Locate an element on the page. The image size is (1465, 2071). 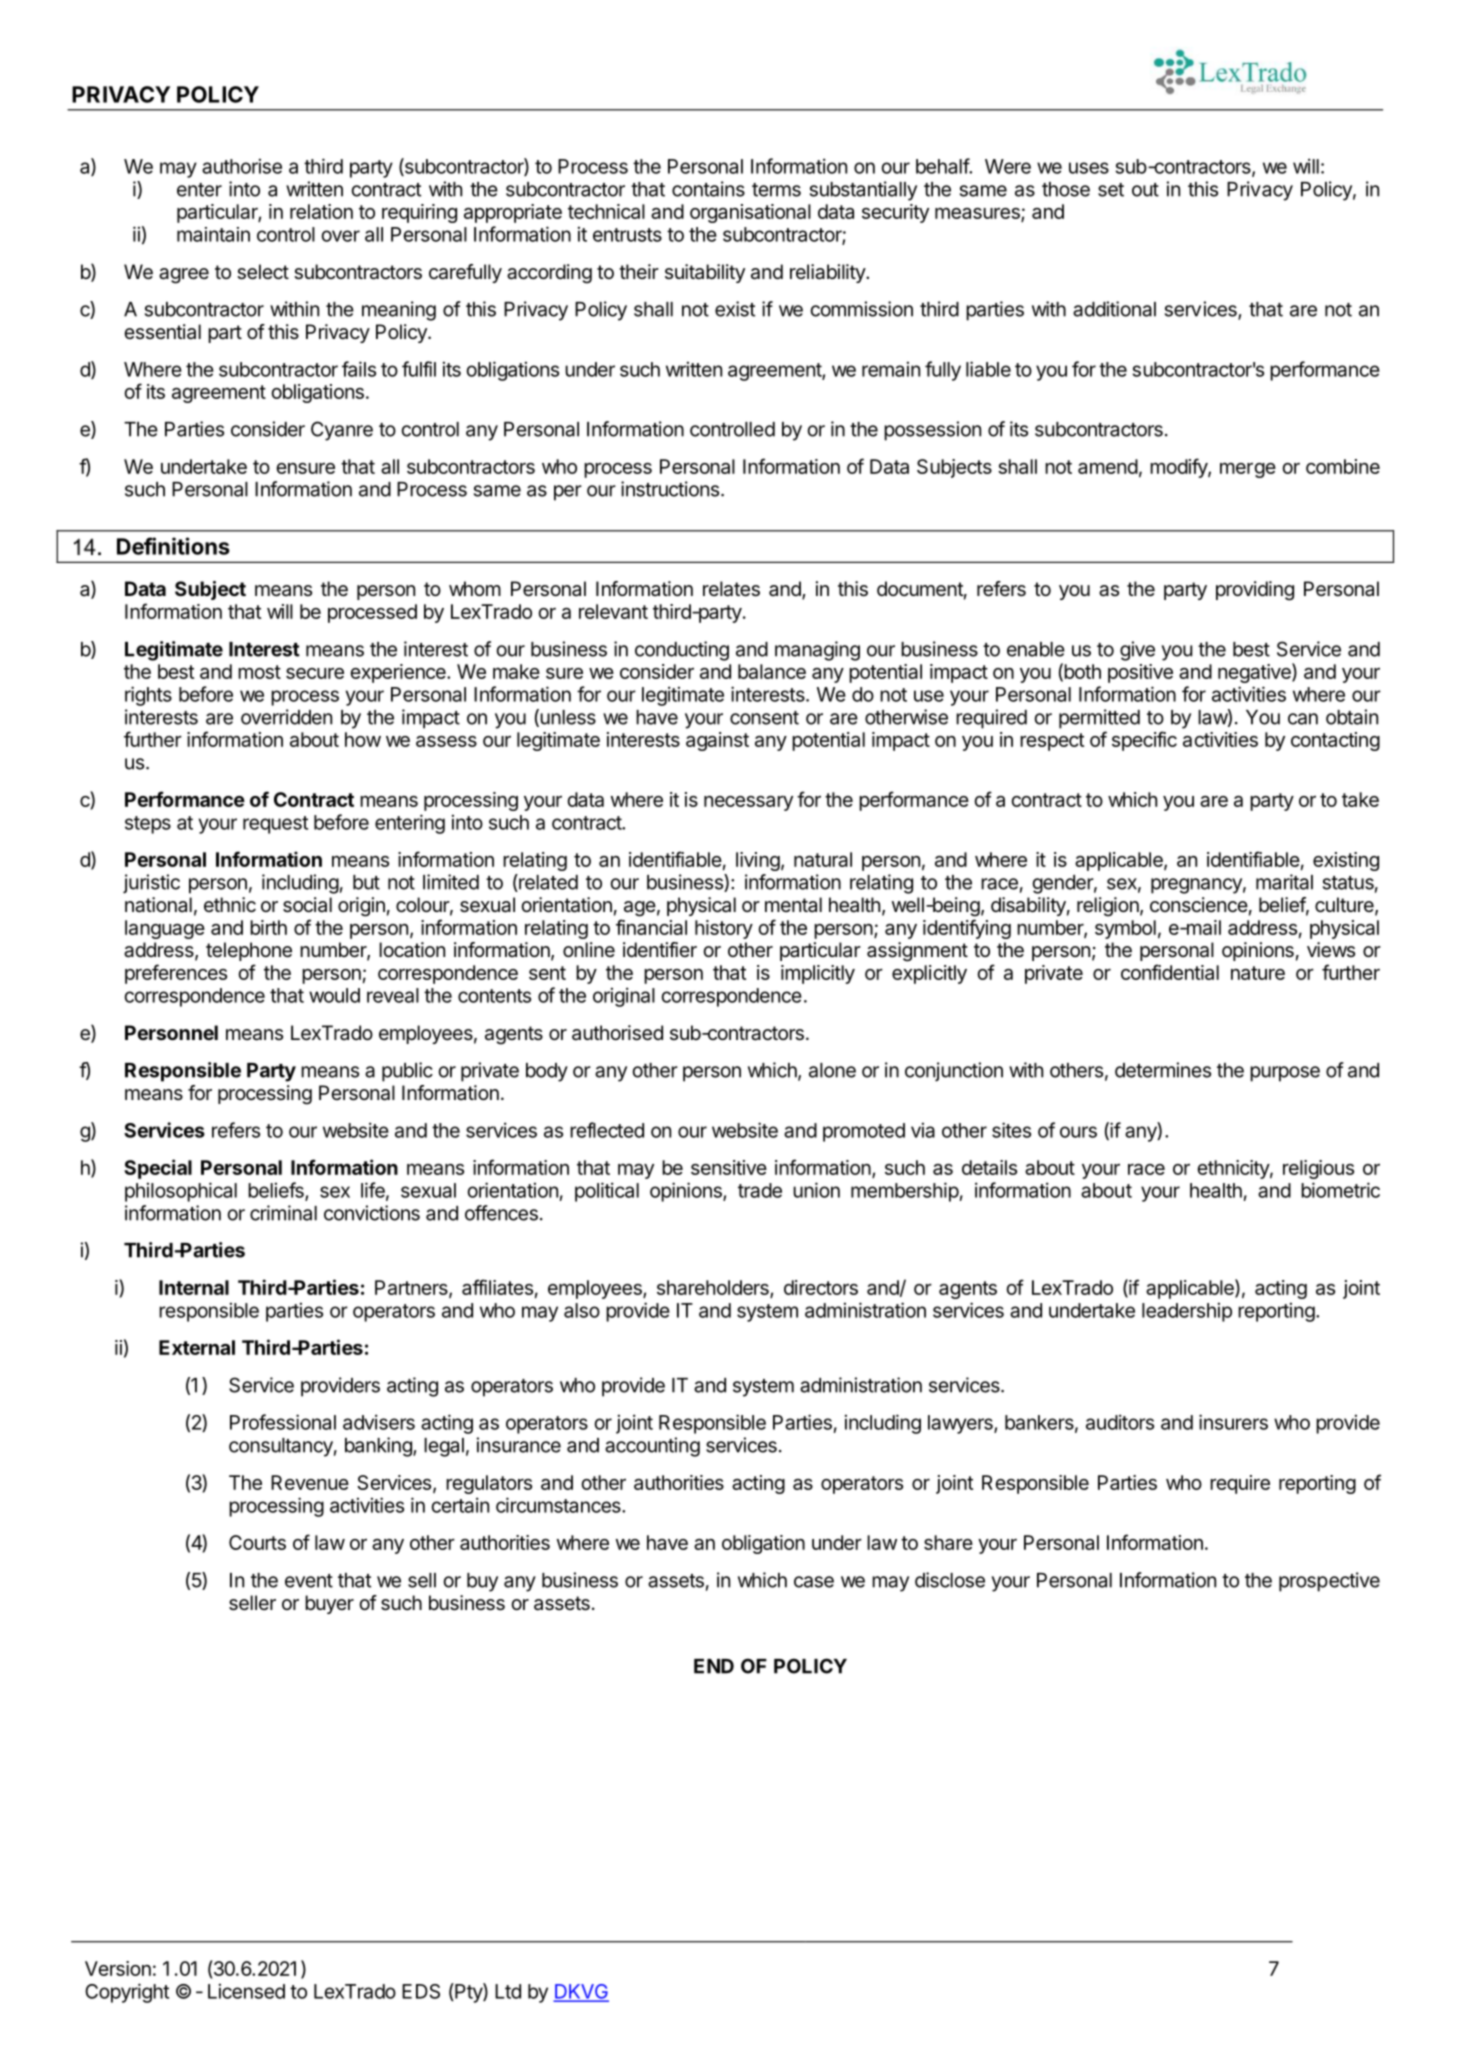
necessary is located at coordinates (748, 803).
